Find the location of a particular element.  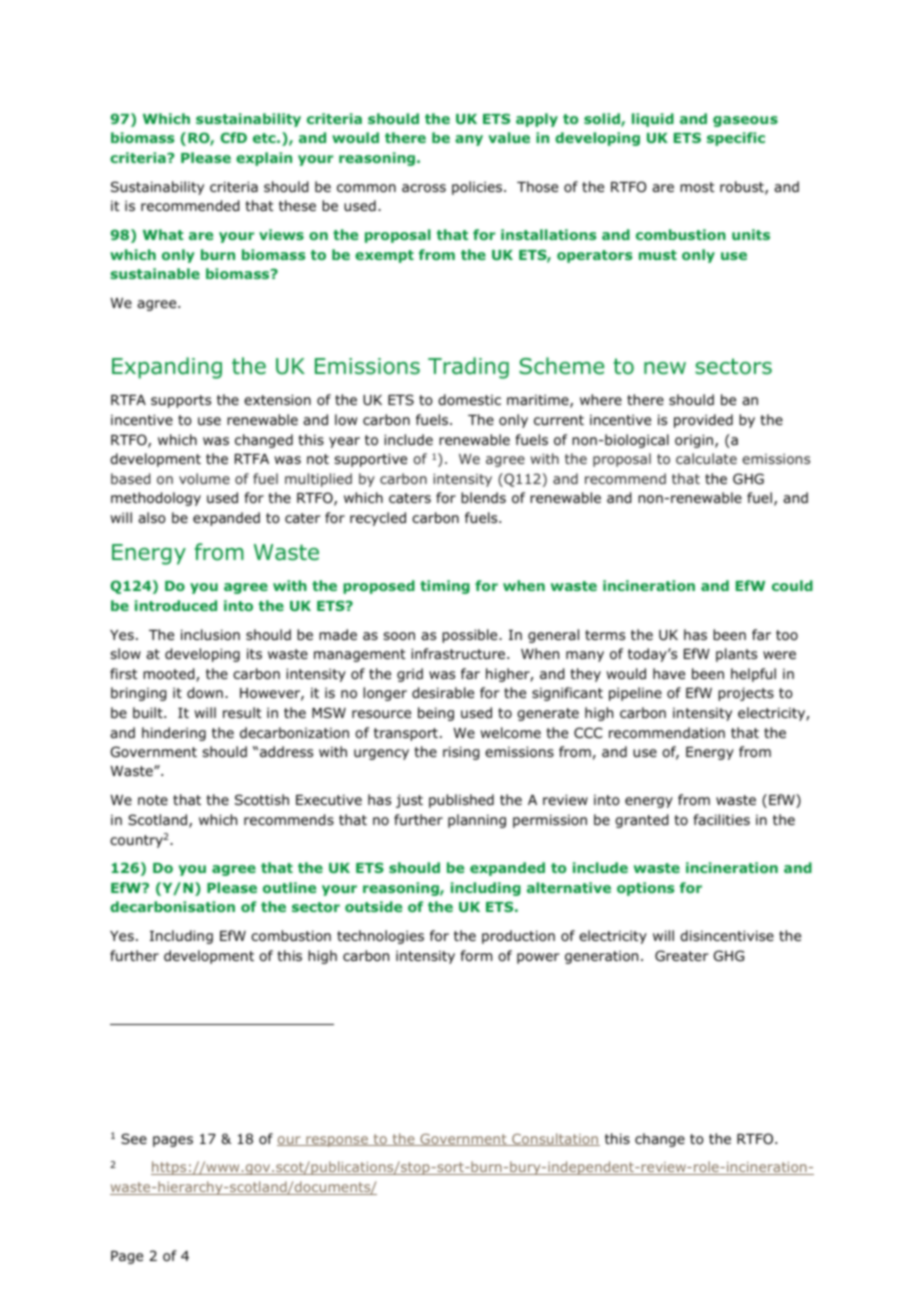

specific is located at coordinates (736, 139).
